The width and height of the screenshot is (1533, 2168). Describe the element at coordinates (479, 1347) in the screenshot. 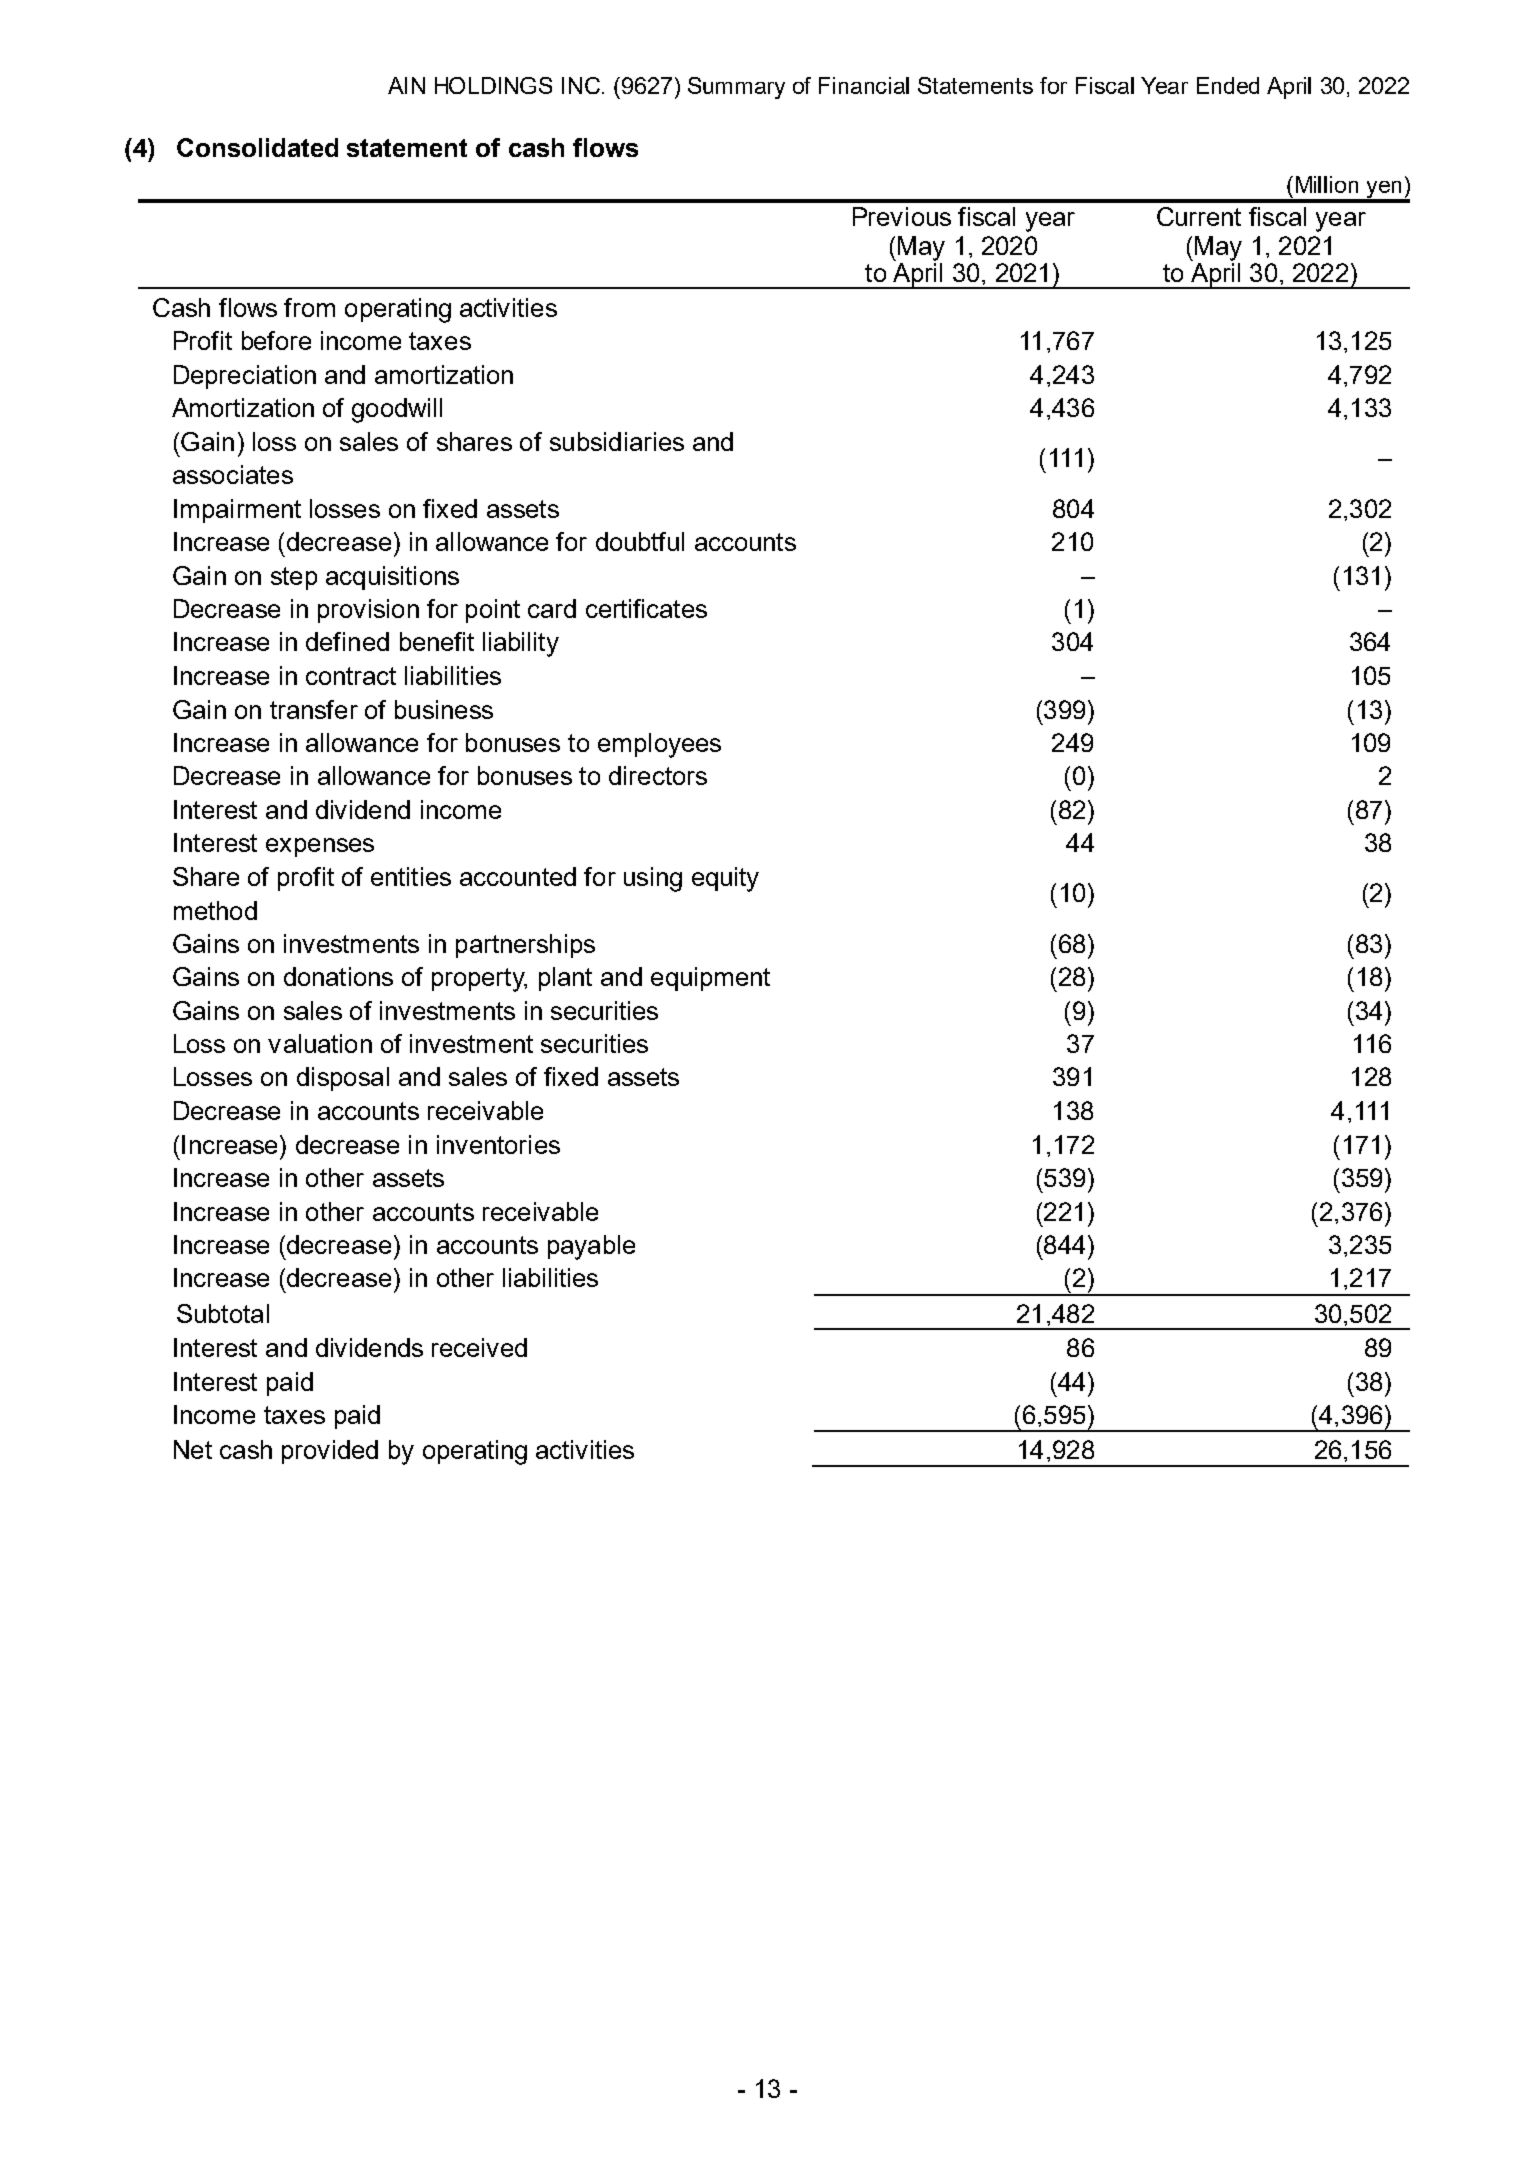

I see `received` at that location.
